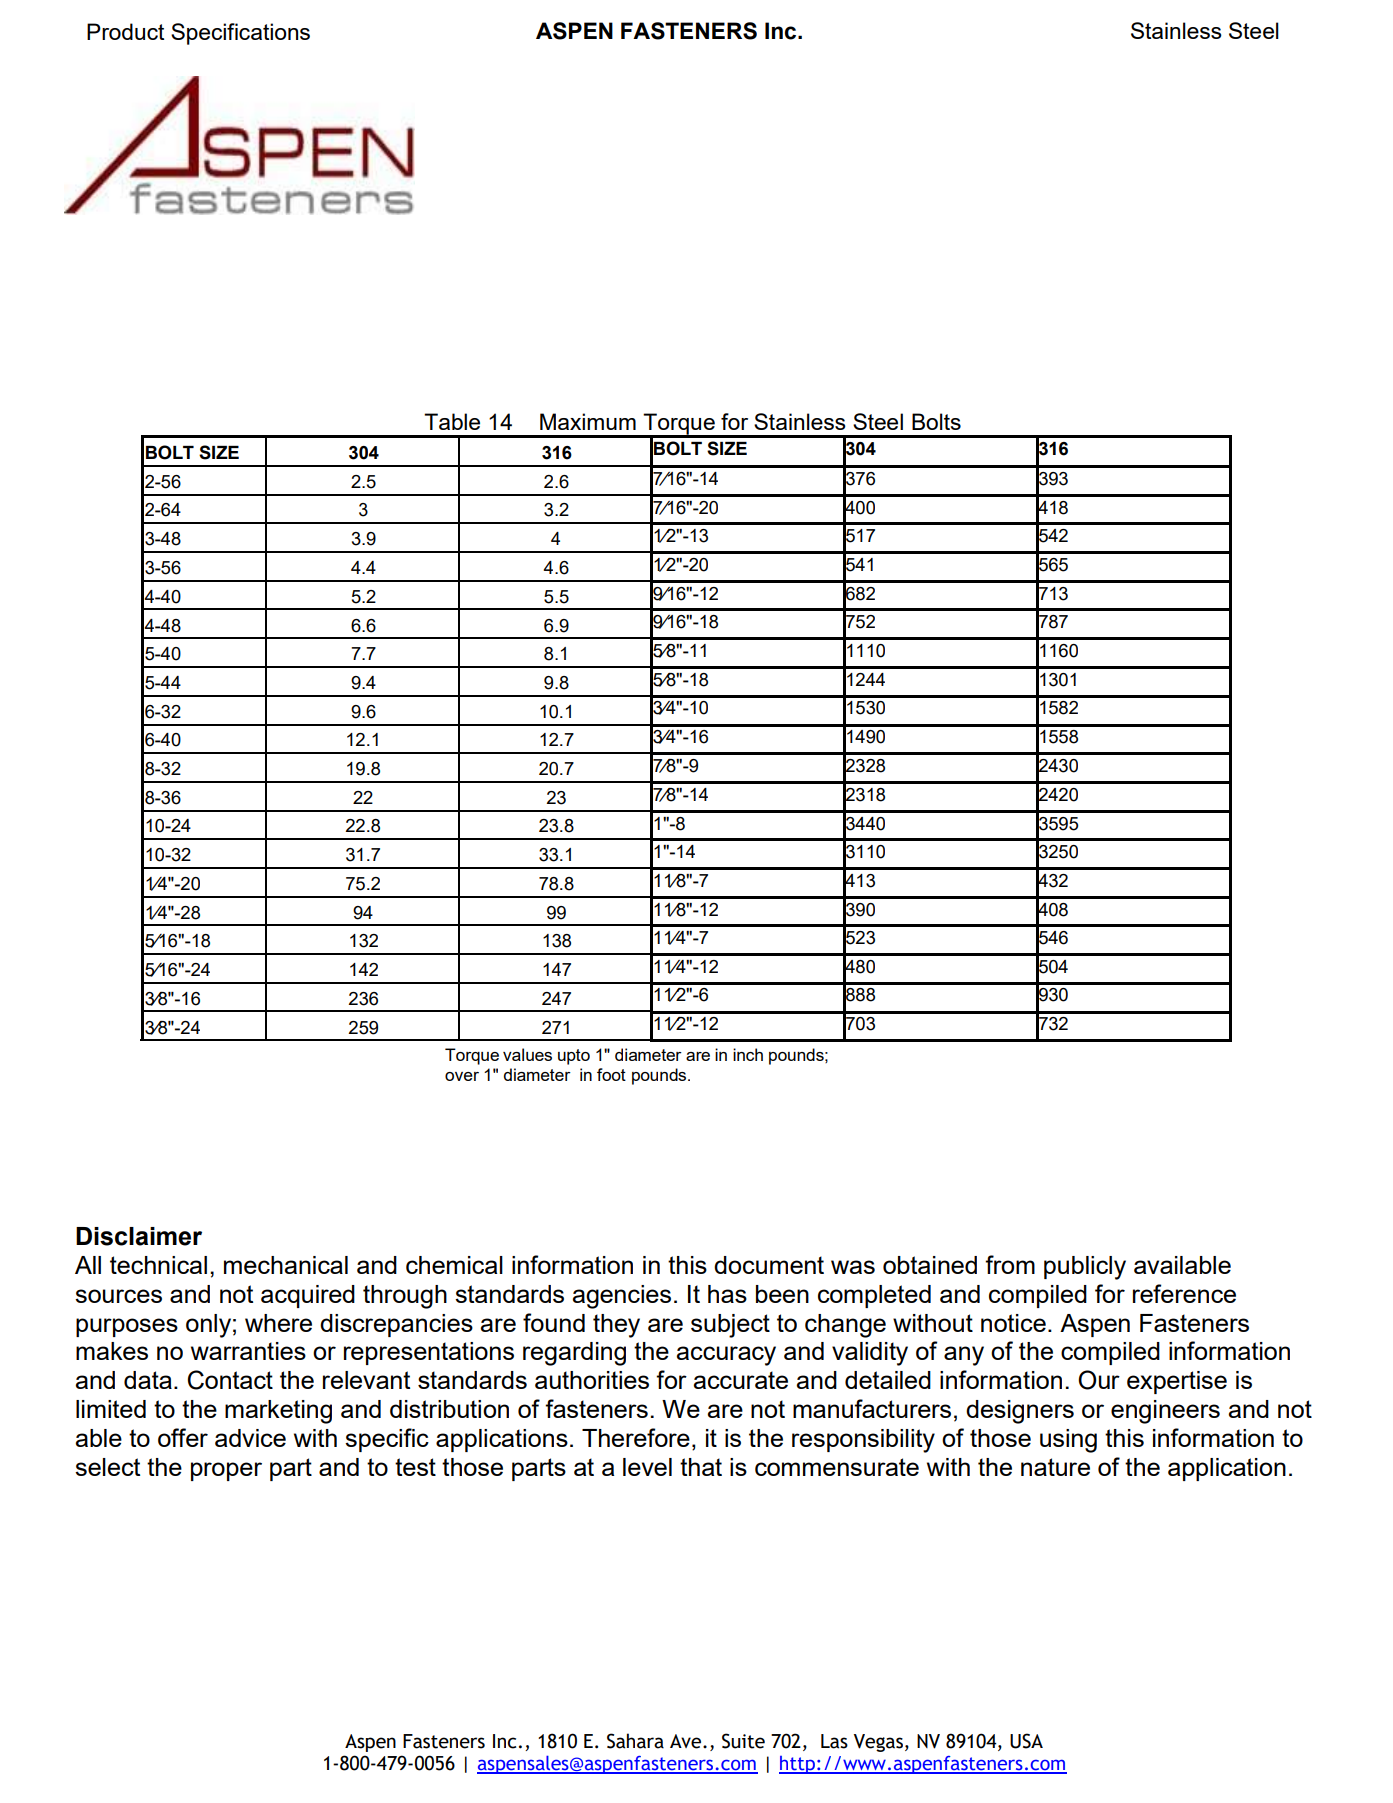 The image size is (1393, 1803). I want to click on Maximum, so click(588, 421).
